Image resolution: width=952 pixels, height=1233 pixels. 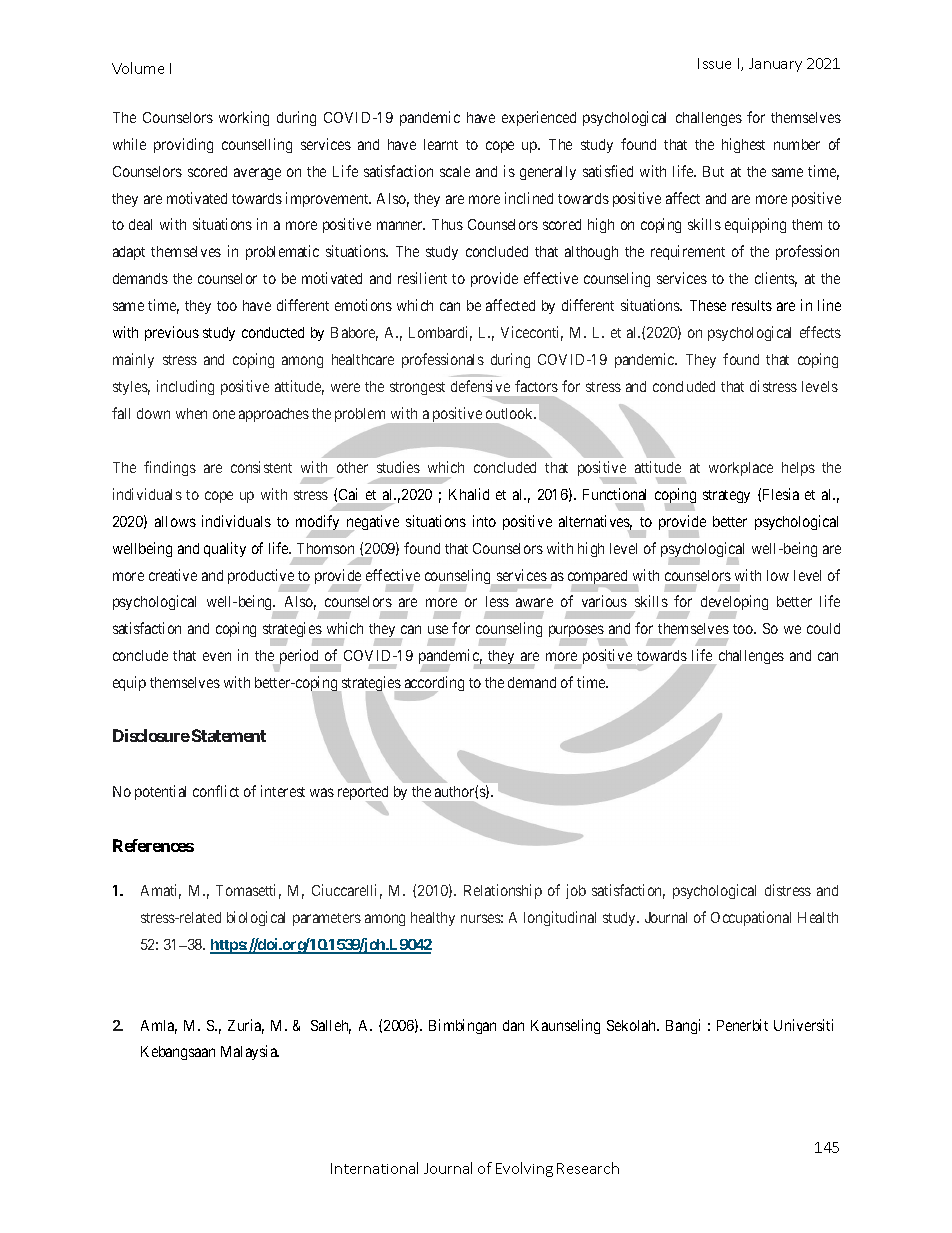 I want to click on working, so click(x=244, y=118).
